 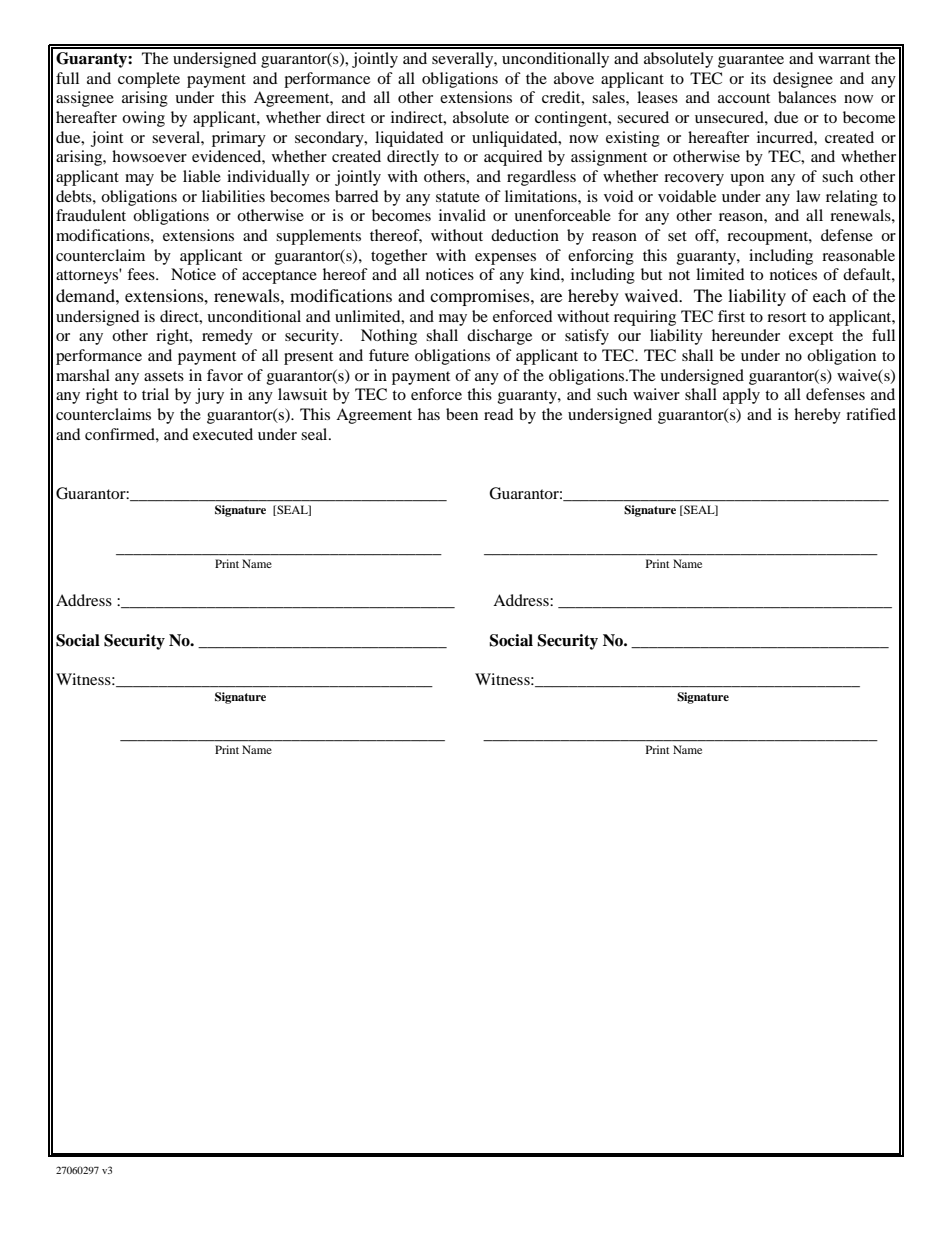 I want to click on been, so click(x=462, y=414).
